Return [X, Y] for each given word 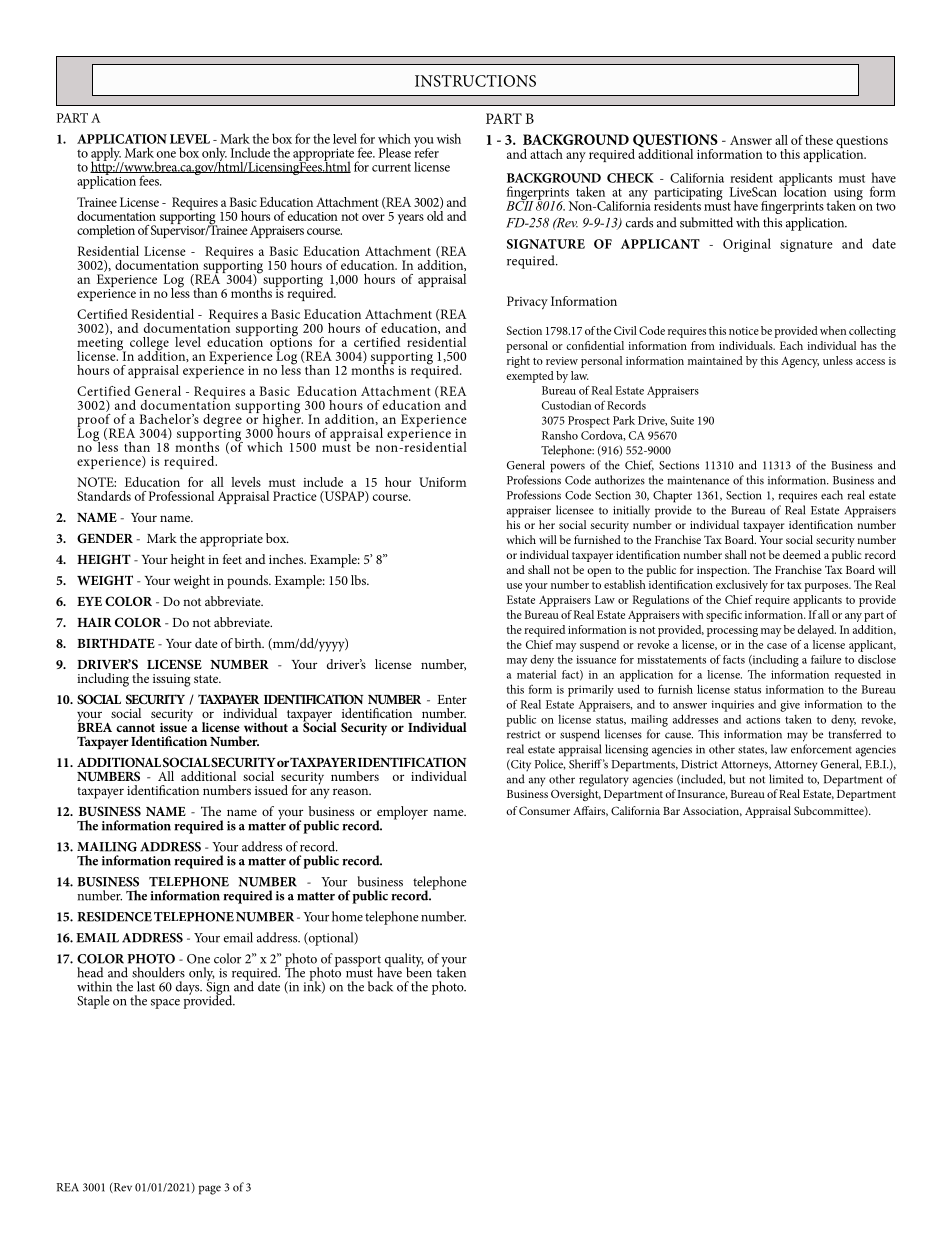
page [209, 1190]
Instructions [475, 81]
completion [106, 231]
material [536, 674]
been [419, 971]
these [819, 140]
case [777, 646]
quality [404, 961]
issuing [172, 680]
